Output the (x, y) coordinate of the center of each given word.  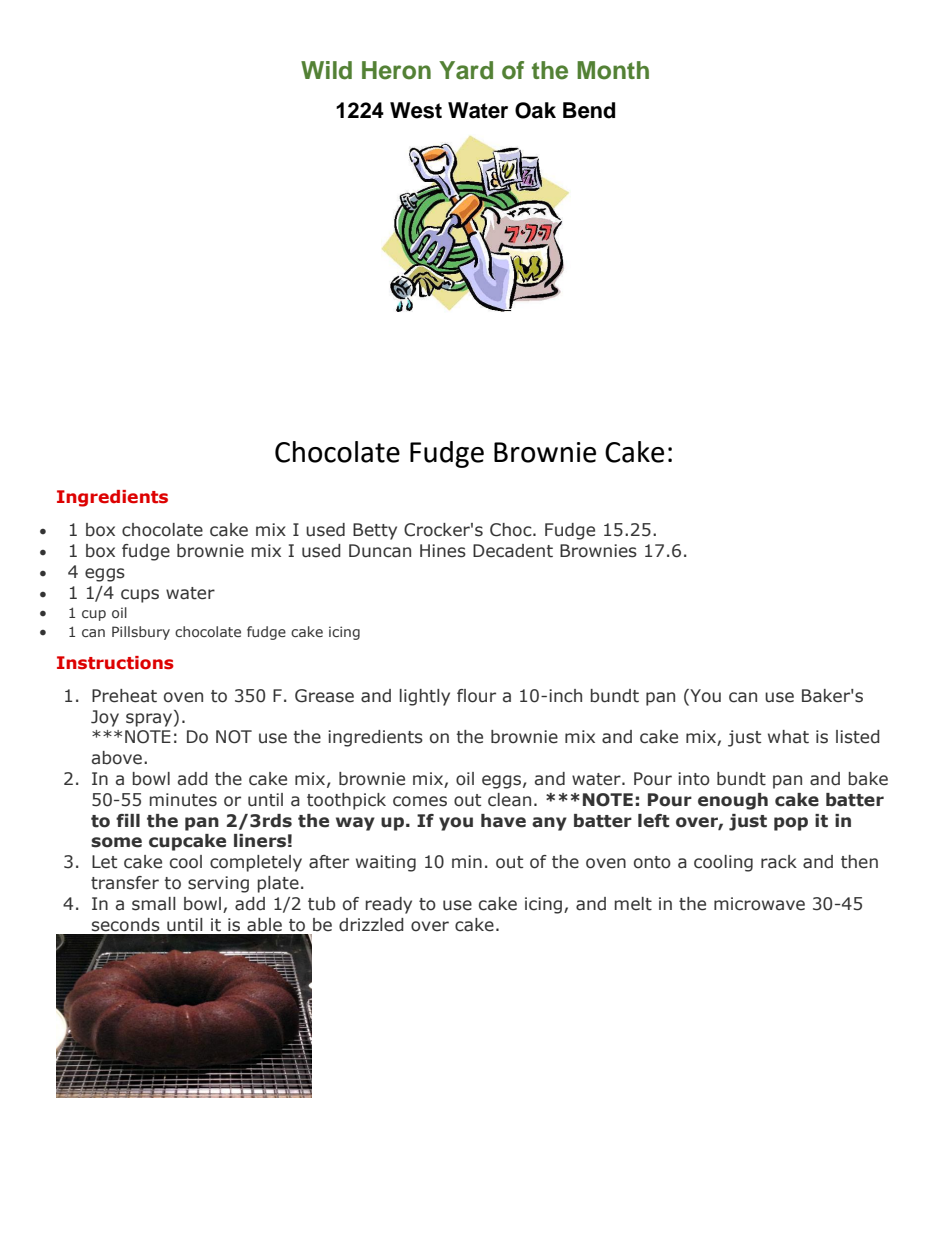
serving (218, 884)
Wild (326, 70)
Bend (589, 110)
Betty (375, 531)
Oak (535, 110)
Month (613, 70)
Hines (443, 551)
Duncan (380, 551)
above (117, 758)
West (416, 110)
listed (858, 737)
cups (140, 596)
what (788, 737)
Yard (466, 70)
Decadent (513, 551)
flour (476, 696)
